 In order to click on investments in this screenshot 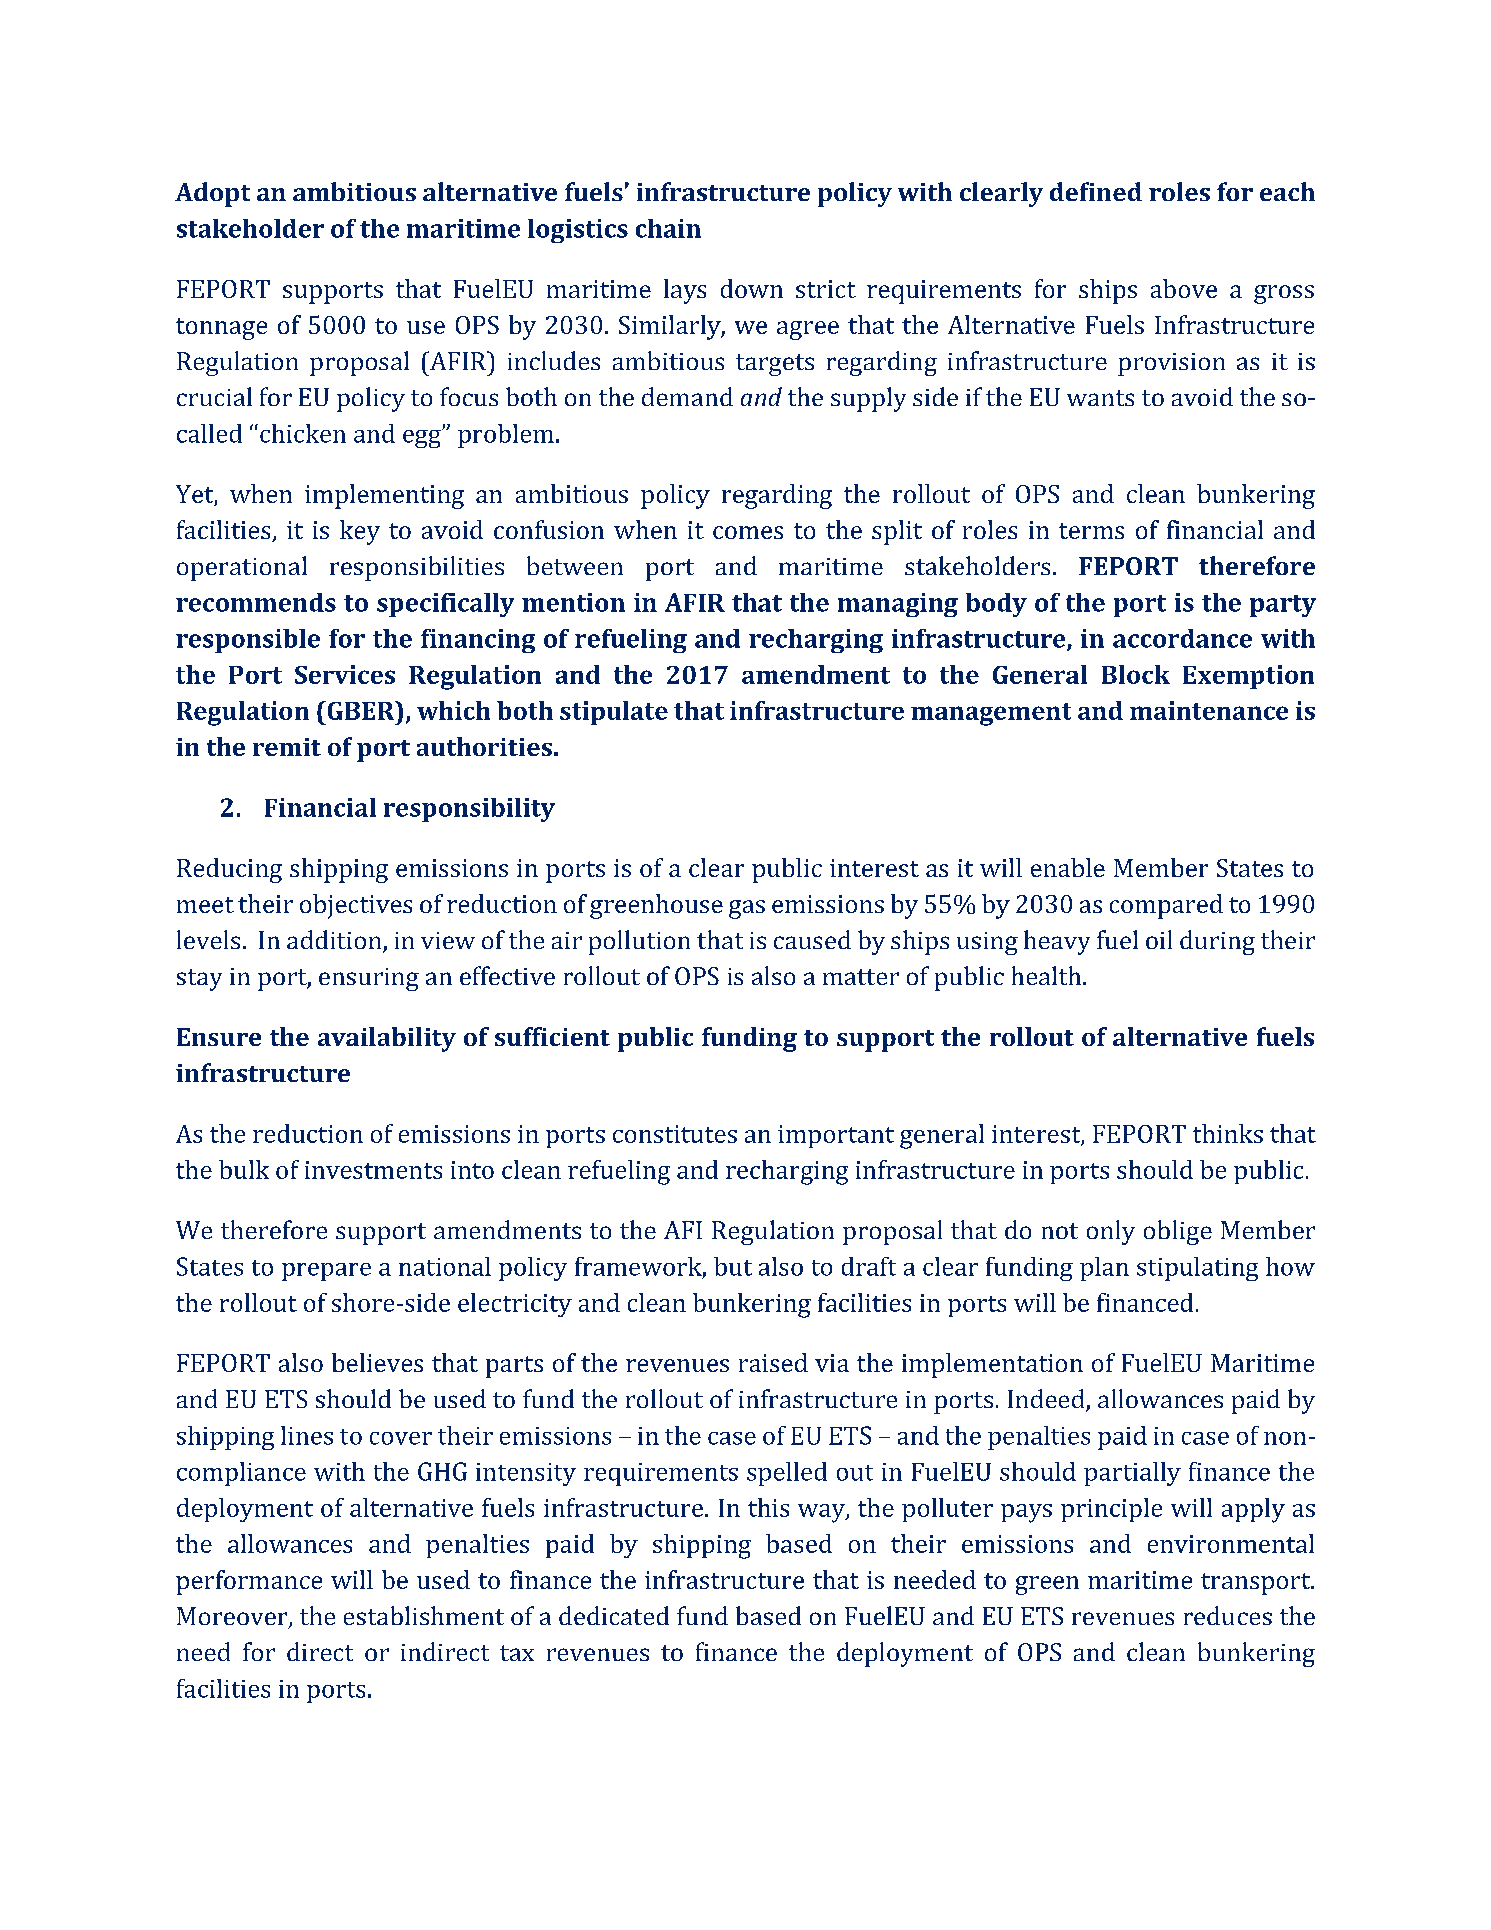, I will do `click(373, 1170)`.
